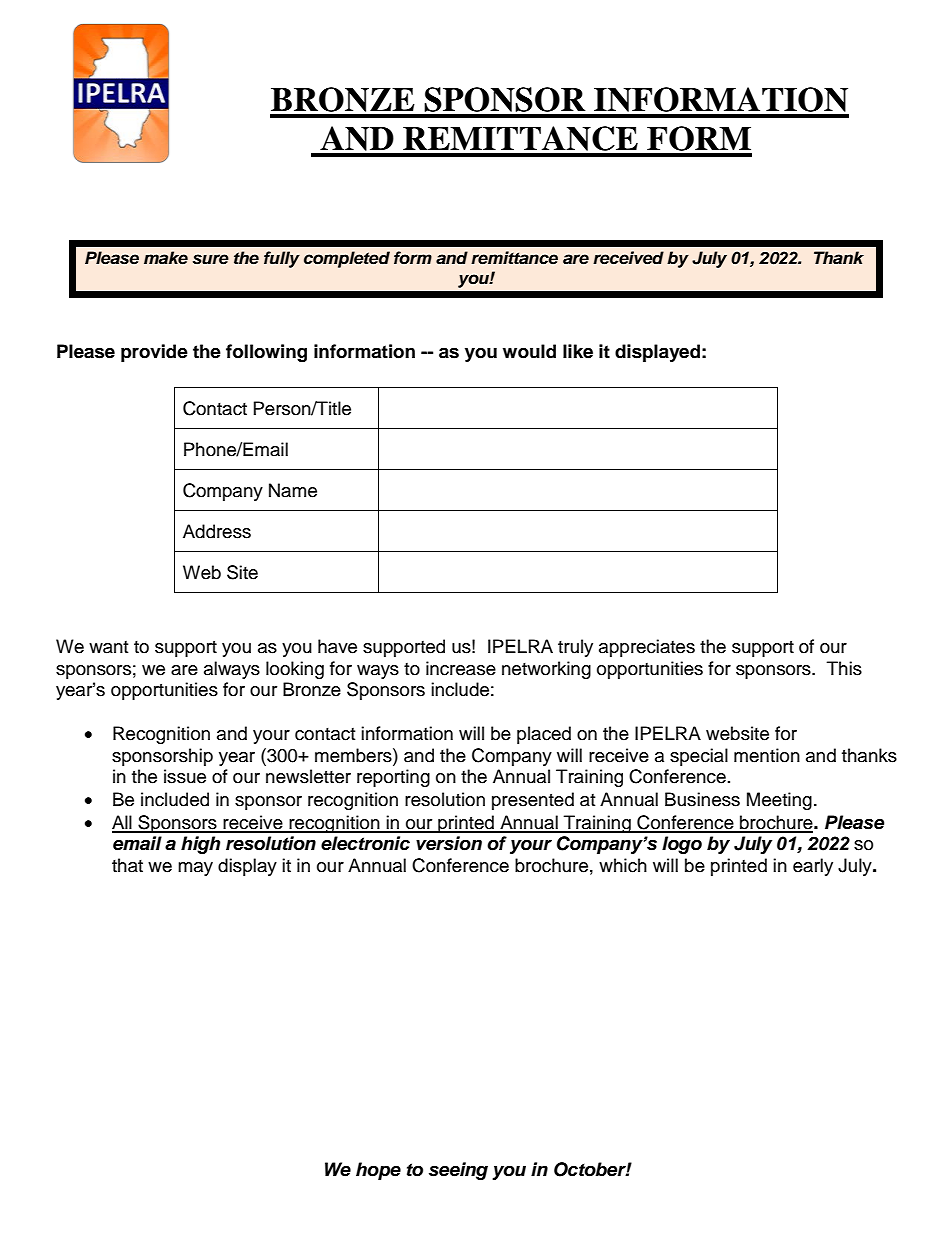 This page has height=1233, width=952. Describe the element at coordinates (211, 259) in the page. I see `sure` at that location.
